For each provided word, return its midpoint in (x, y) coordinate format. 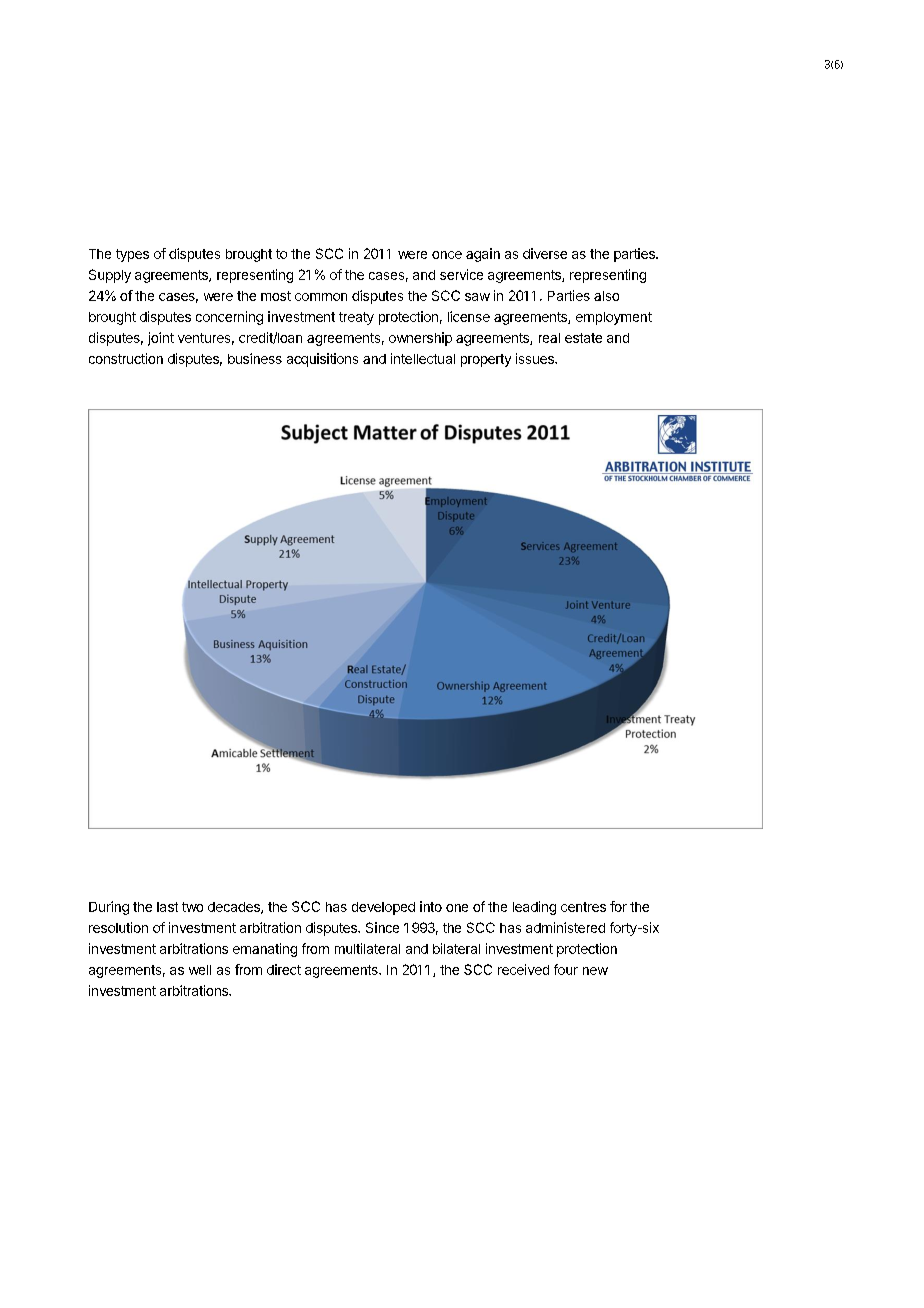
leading (534, 908)
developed (383, 908)
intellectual (423, 358)
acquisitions (322, 360)
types (132, 255)
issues (536, 358)
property (486, 360)
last (167, 907)
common (321, 297)
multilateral (367, 948)
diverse (545, 253)
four (566, 969)
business (255, 358)
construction (126, 358)
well (200, 970)
